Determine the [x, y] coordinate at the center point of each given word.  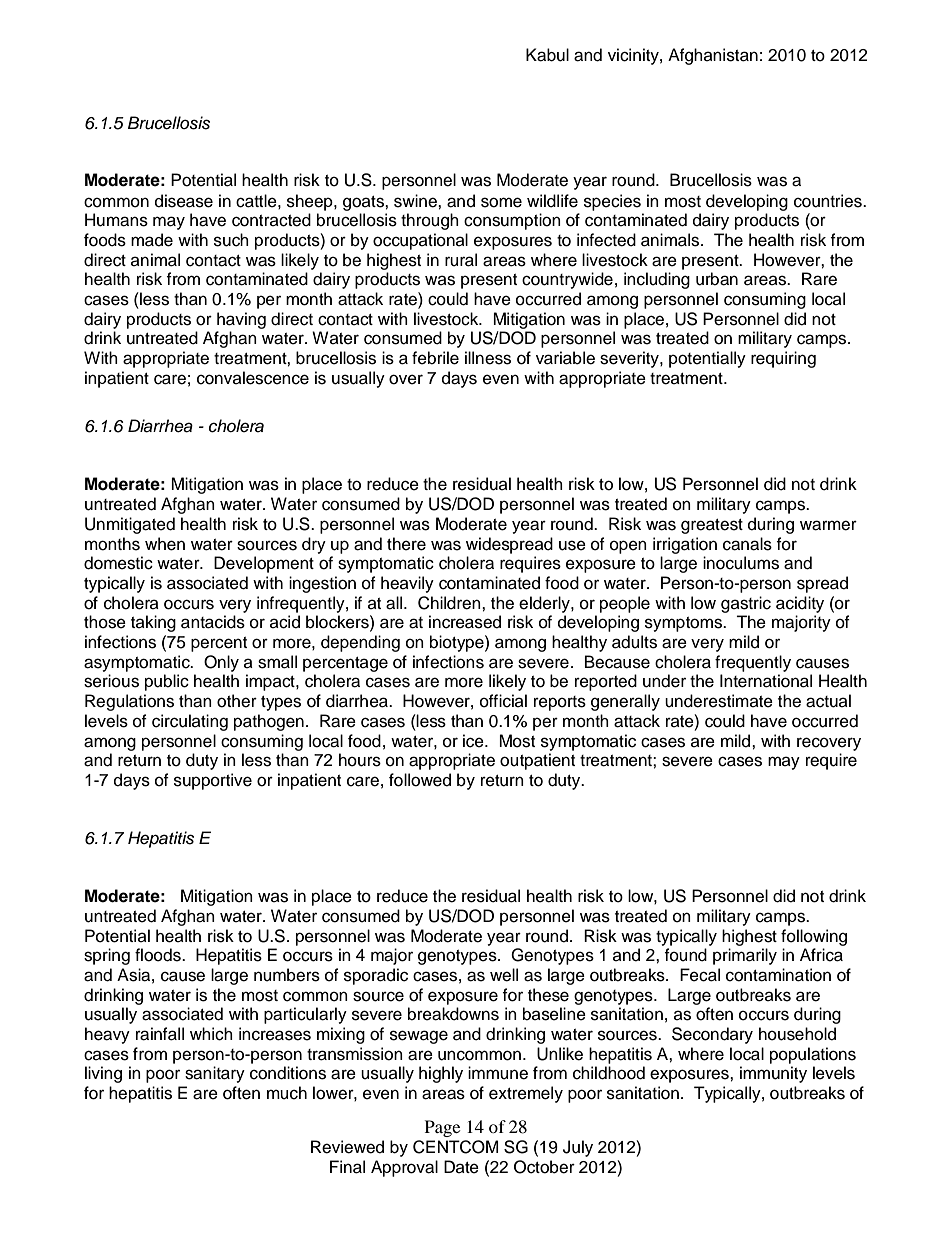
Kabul [547, 55]
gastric [746, 604]
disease [184, 201]
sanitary [215, 1074]
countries [829, 201]
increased [465, 622]
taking [153, 623]
